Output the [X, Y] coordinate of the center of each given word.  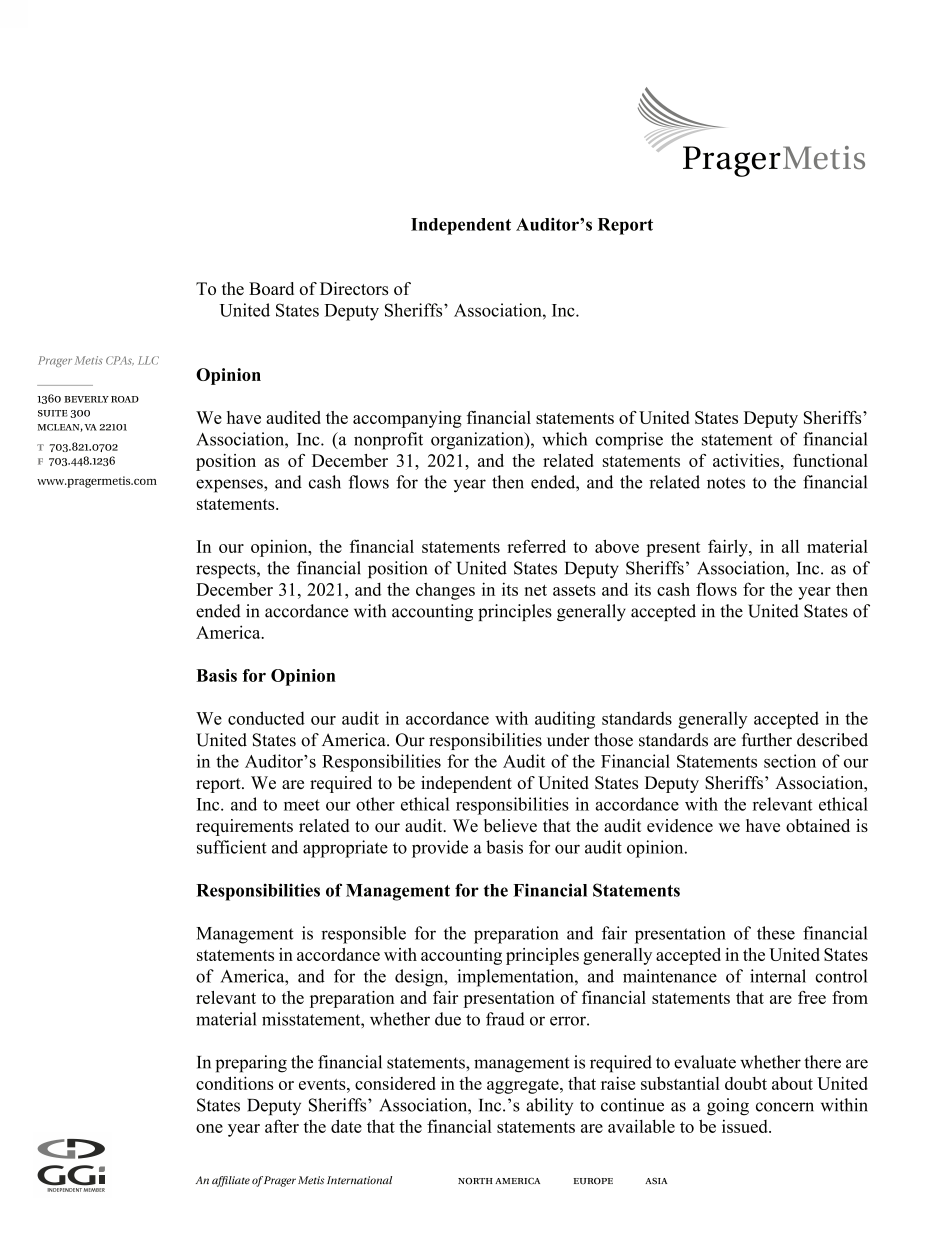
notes [726, 483]
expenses [230, 486]
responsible [363, 935]
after [282, 1126]
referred [536, 546]
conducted [266, 718]
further [767, 740]
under [568, 740]
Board [271, 288]
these [776, 933]
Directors [354, 288]
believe [510, 825]
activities [747, 460]
